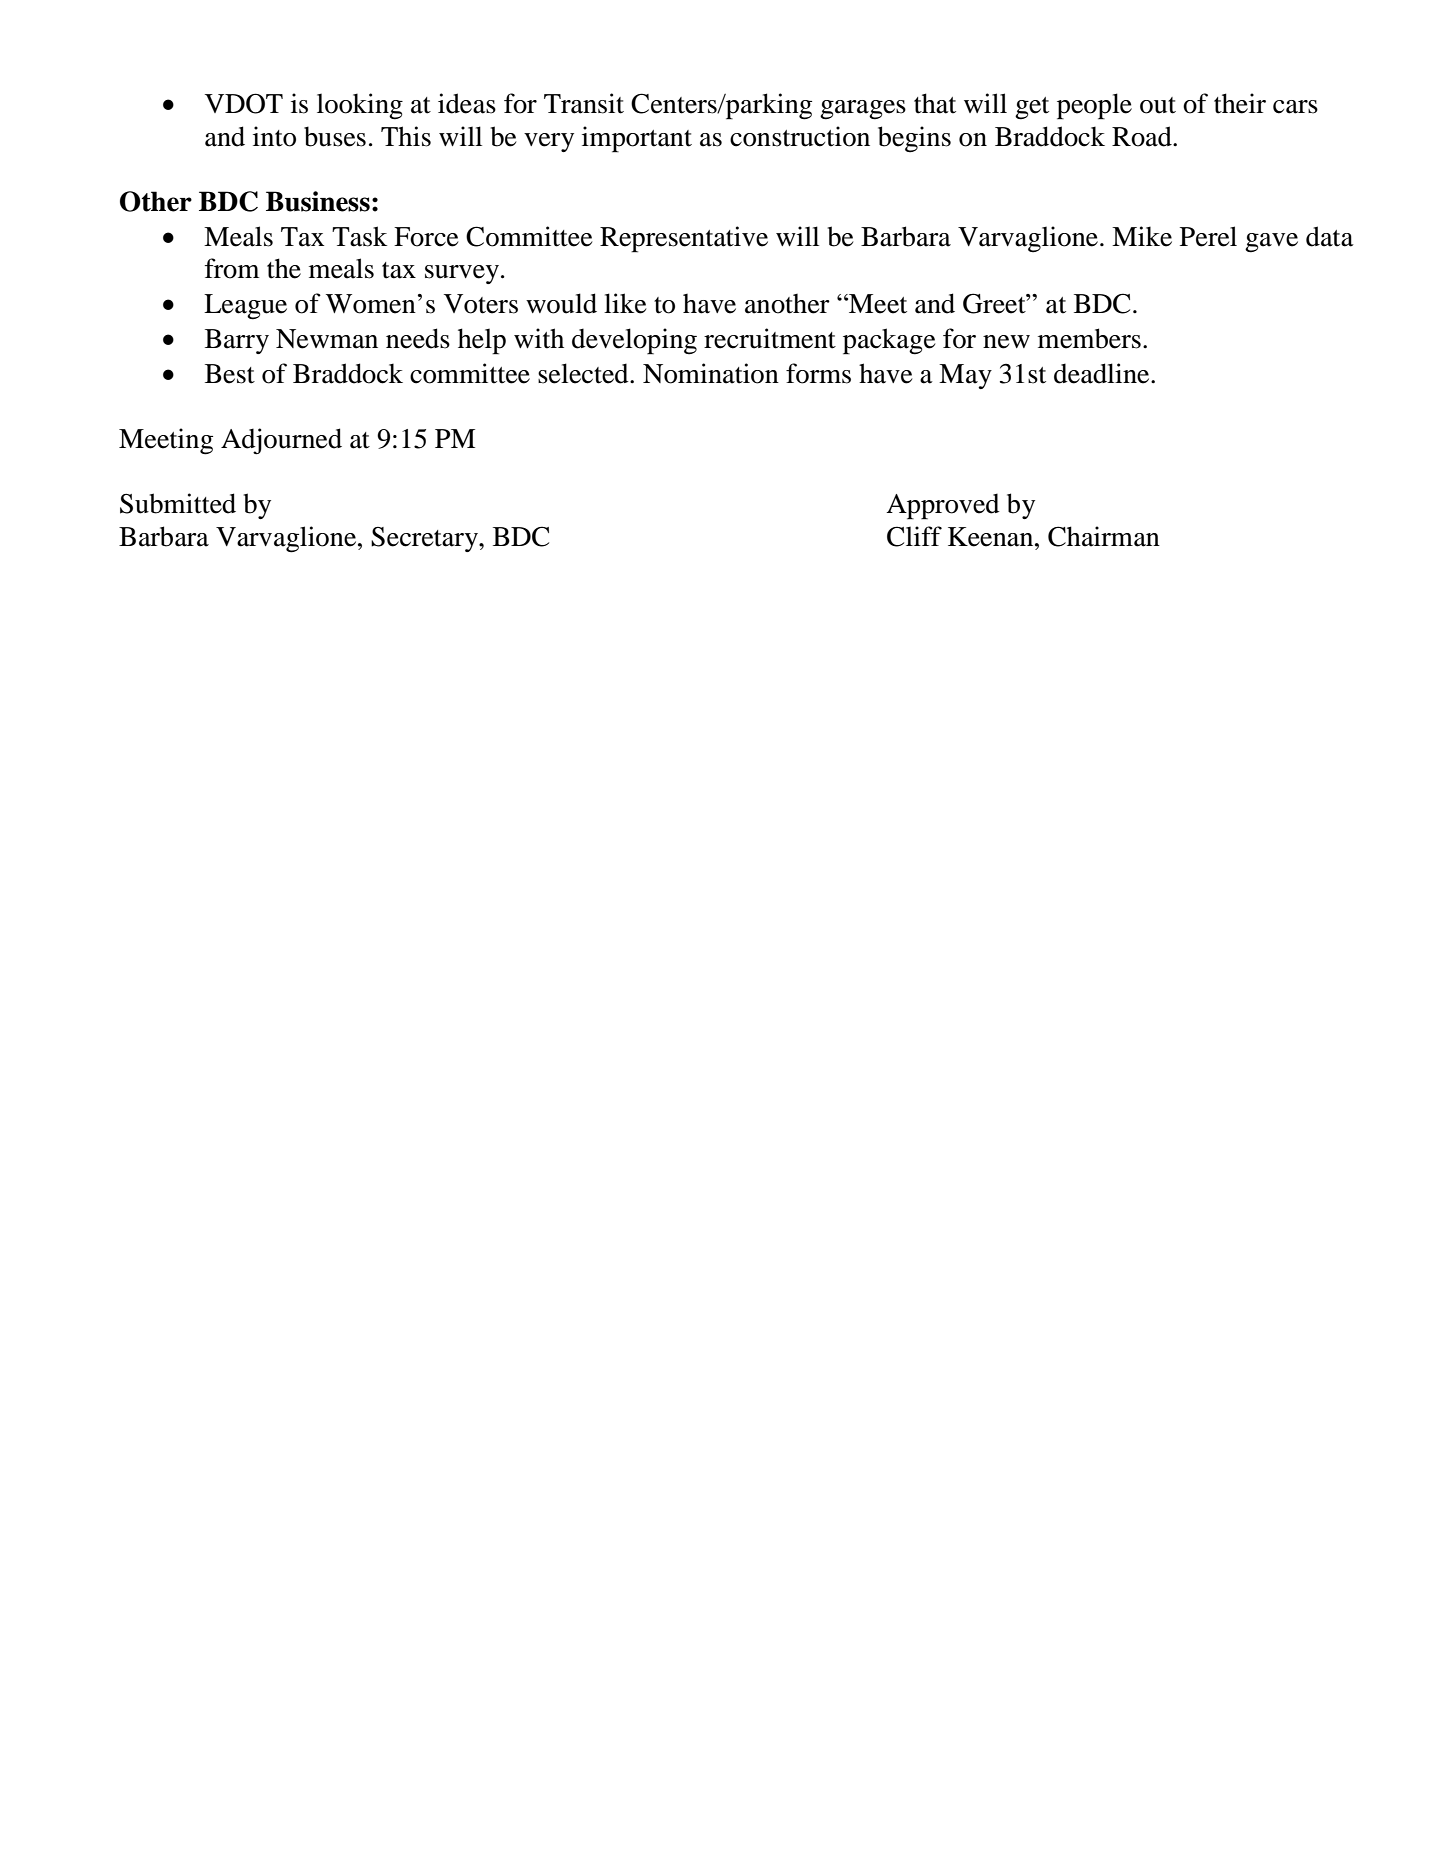 This page has height=1876, width=1449. Describe the element at coordinates (1089, 338) in the page. I see `members` at that location.
